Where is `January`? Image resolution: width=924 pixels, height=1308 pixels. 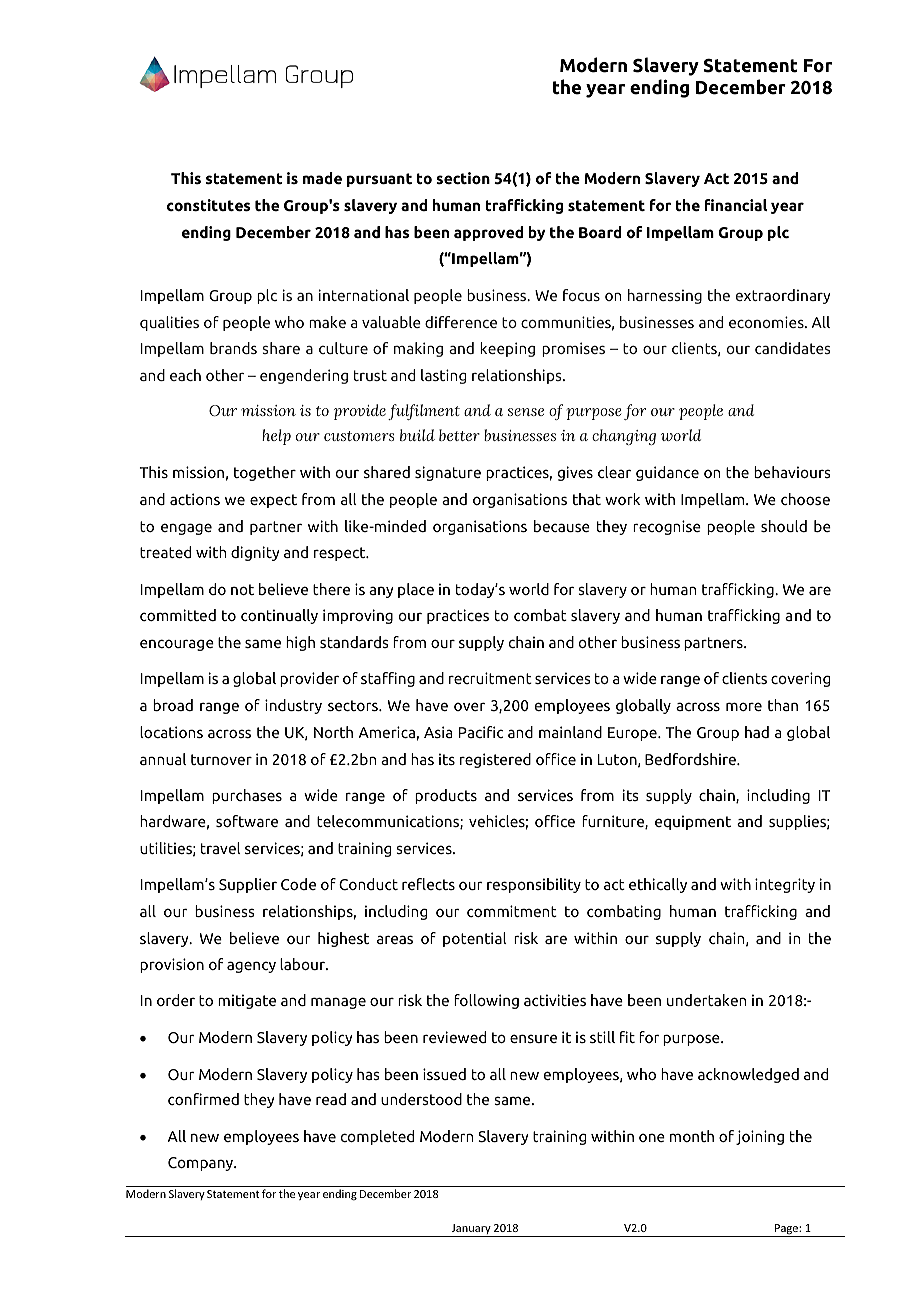
January is located at coordinates (471, 1230).
